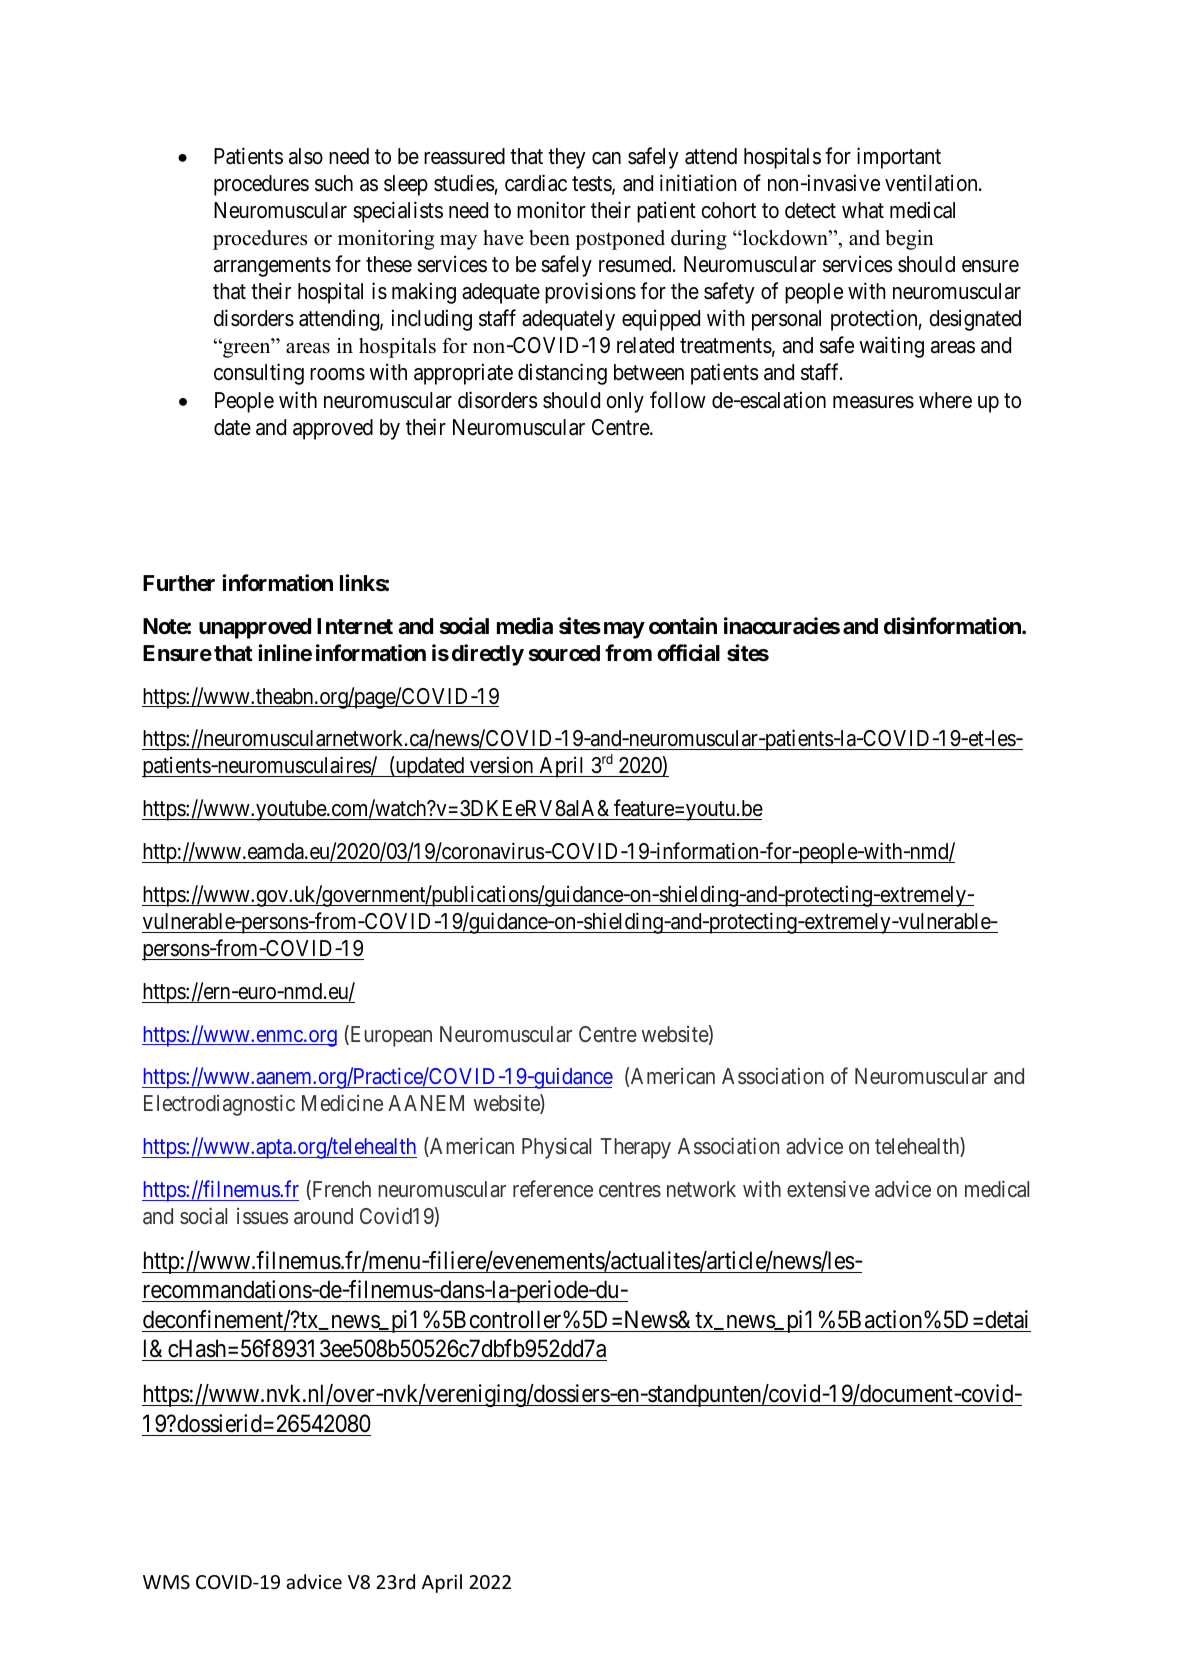 The height and width of the screenshot is (1665, 1177). Describe the element at coordinates (828, 1188) in the screenshot. I see `extensive` at that location.
